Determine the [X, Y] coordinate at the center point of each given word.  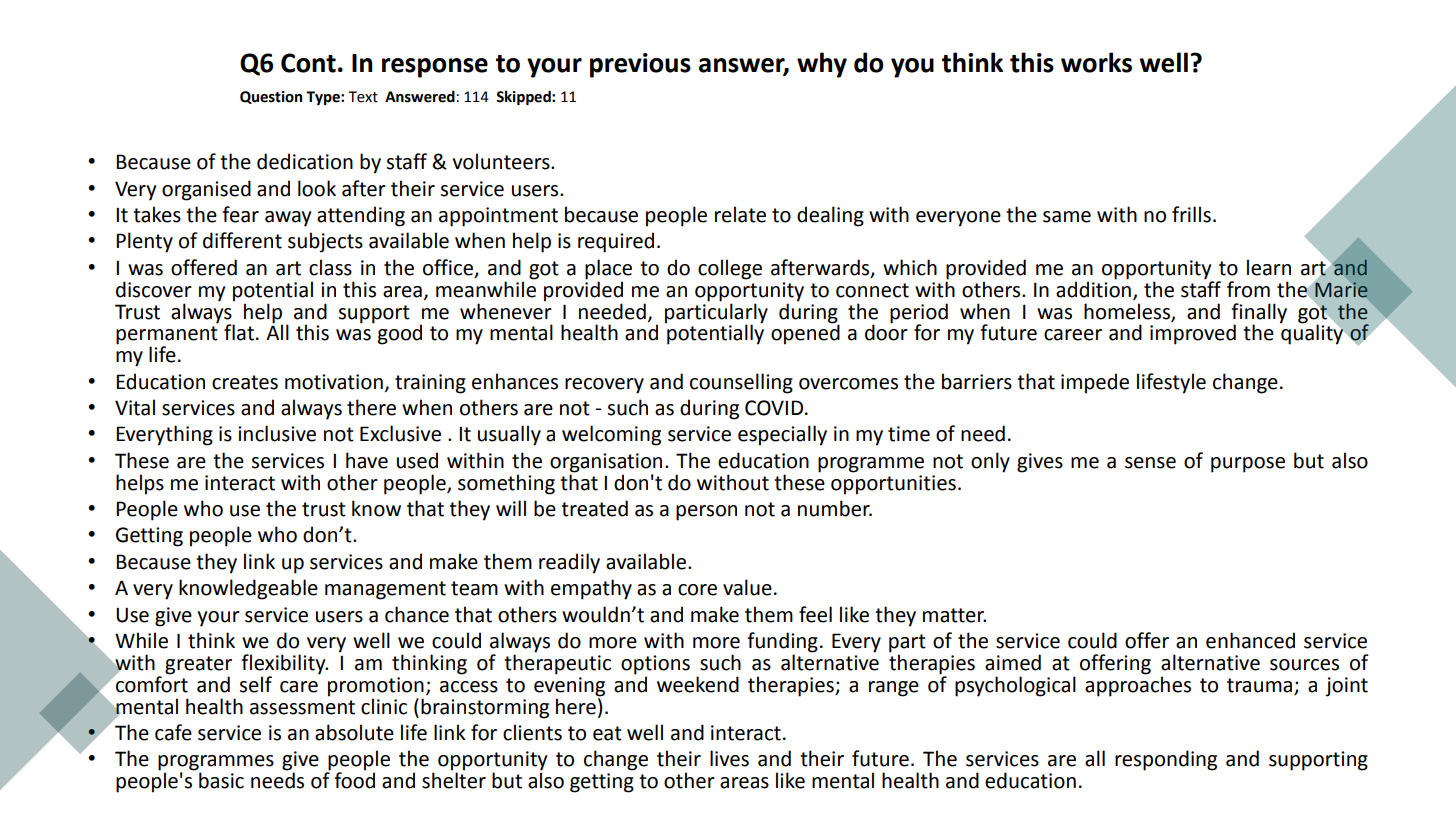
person [706, 513]
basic [221, 780]
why [822, 65]
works [1096, 62]
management [385, 590]
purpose [1248, 465]
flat [239, 332]
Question [271, 97]
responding [1166, 760]
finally [1259, 314]
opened [805, 333]
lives [729, 758]
